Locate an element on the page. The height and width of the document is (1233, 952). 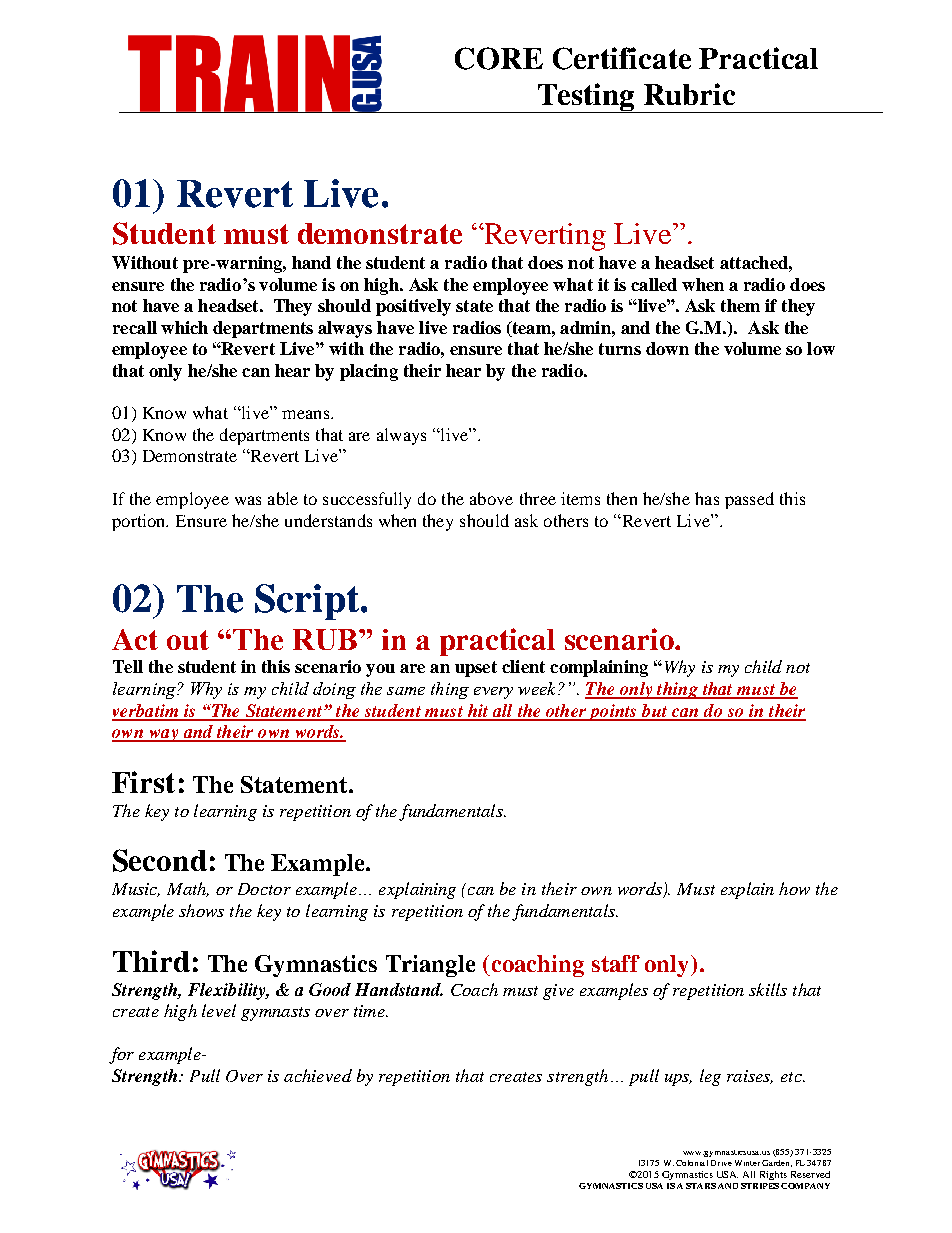
passed is located at coordinates (749, 500).
